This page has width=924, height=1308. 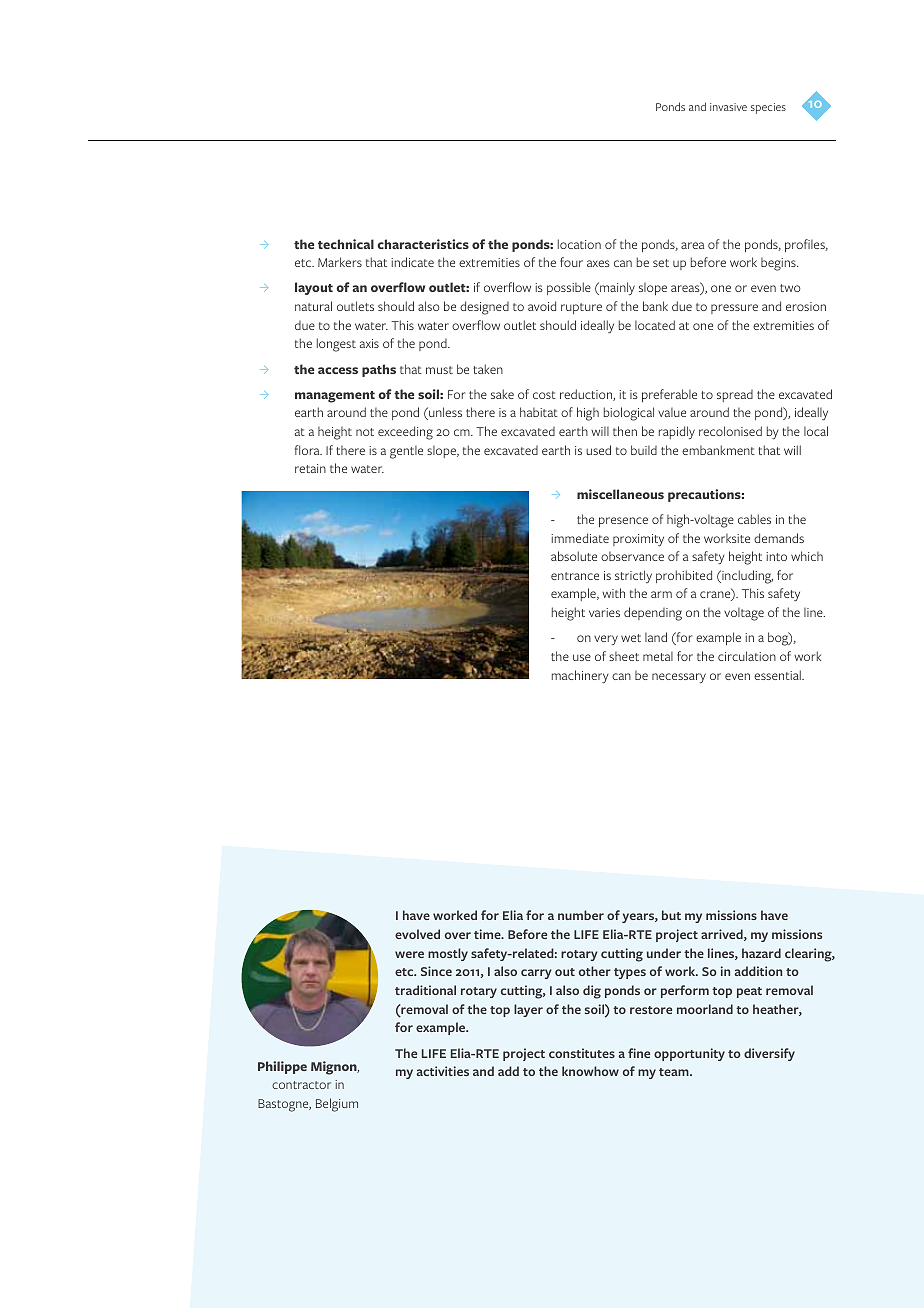 What do you see at coordinates (579, 244) in the page?
I see `location` at bounding box center [579, 244].
